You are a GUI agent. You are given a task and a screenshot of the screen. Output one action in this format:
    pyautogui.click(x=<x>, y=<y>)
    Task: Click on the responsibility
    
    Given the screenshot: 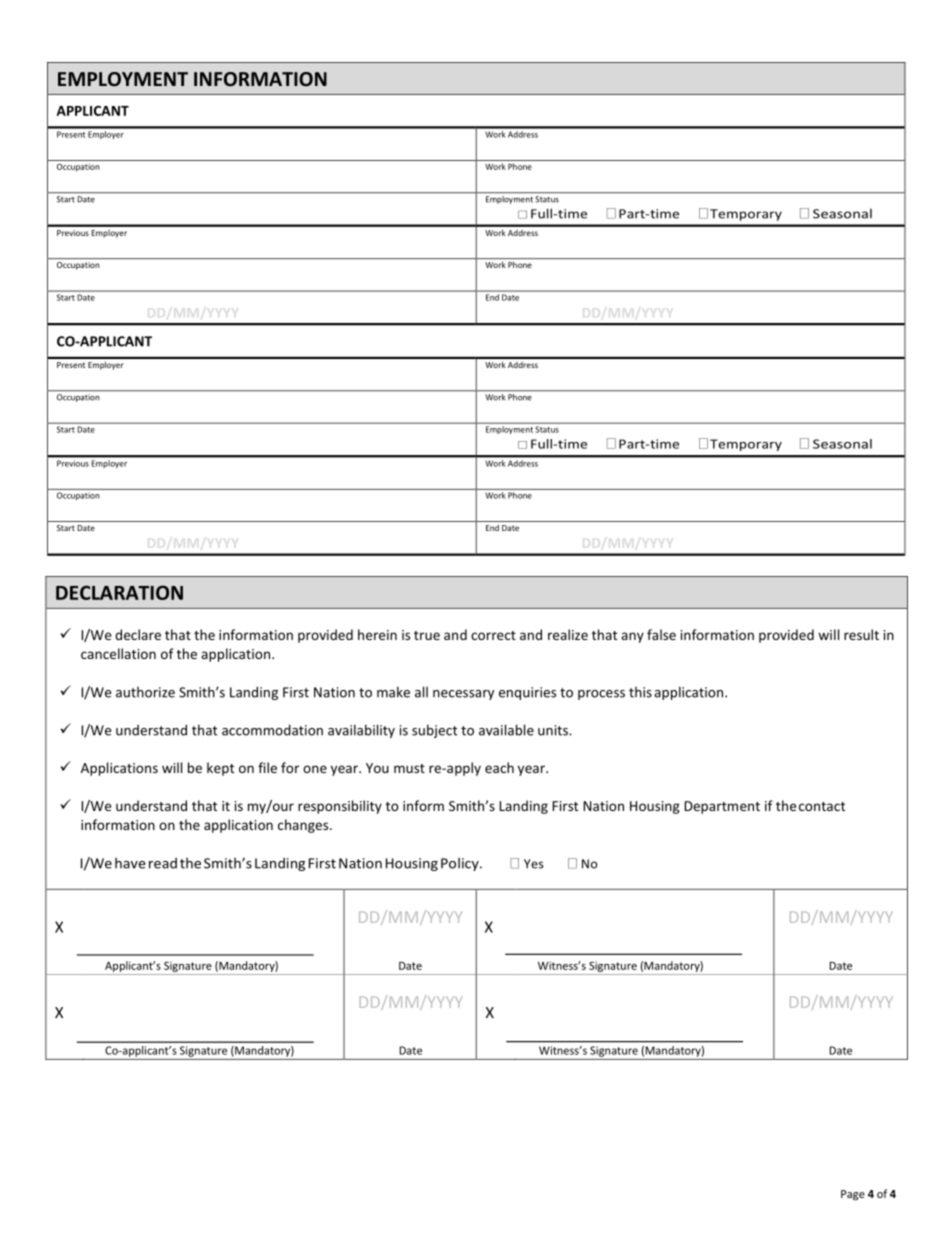 What is the action you would take?
    pyautogui.click(x=340, y=807)
